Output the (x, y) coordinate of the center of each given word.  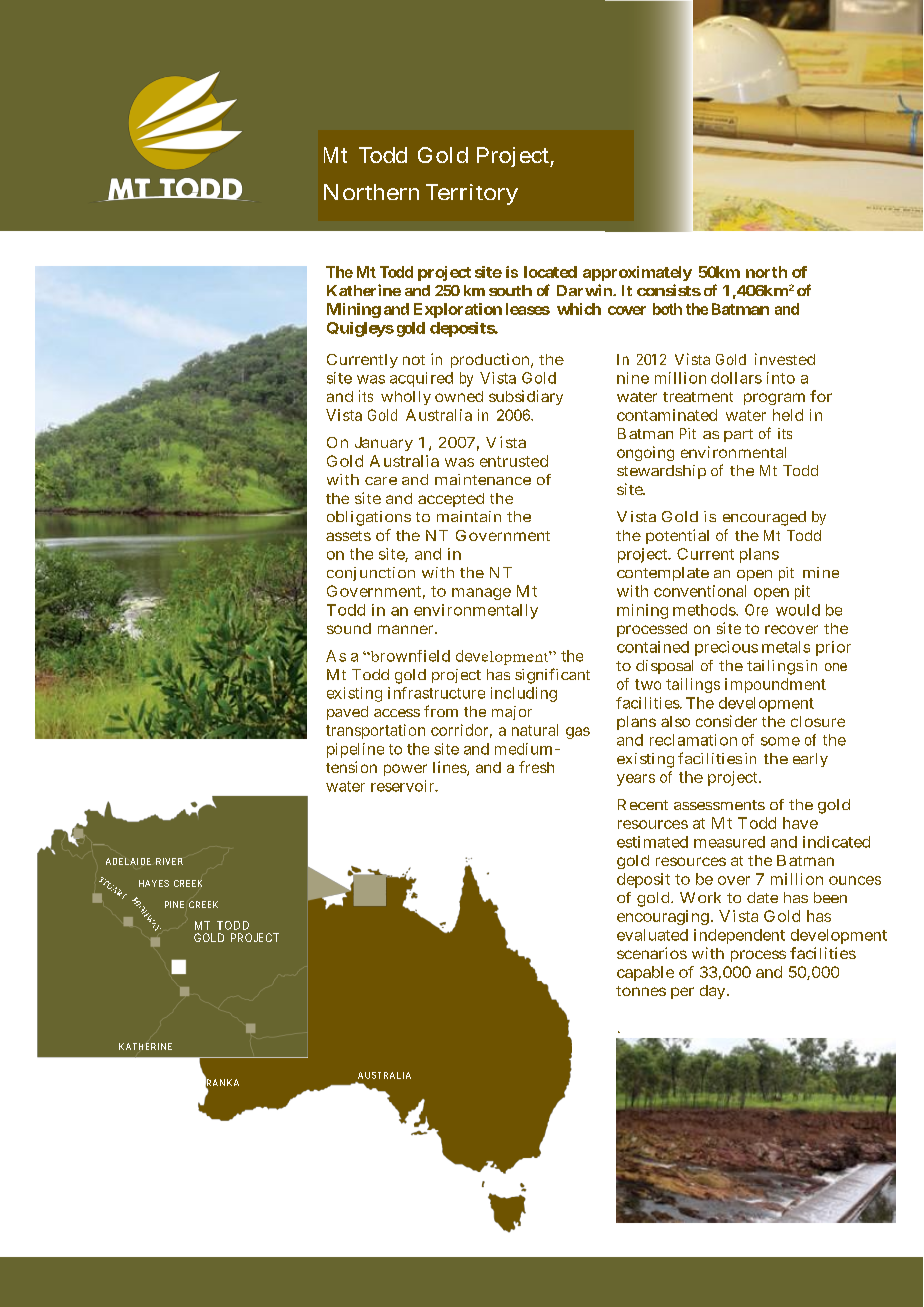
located (550, 272)
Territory (472, 194)
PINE (174, 904)
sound (349, 628)
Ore (756, 610)
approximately (637, 273)
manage (481, 594)
